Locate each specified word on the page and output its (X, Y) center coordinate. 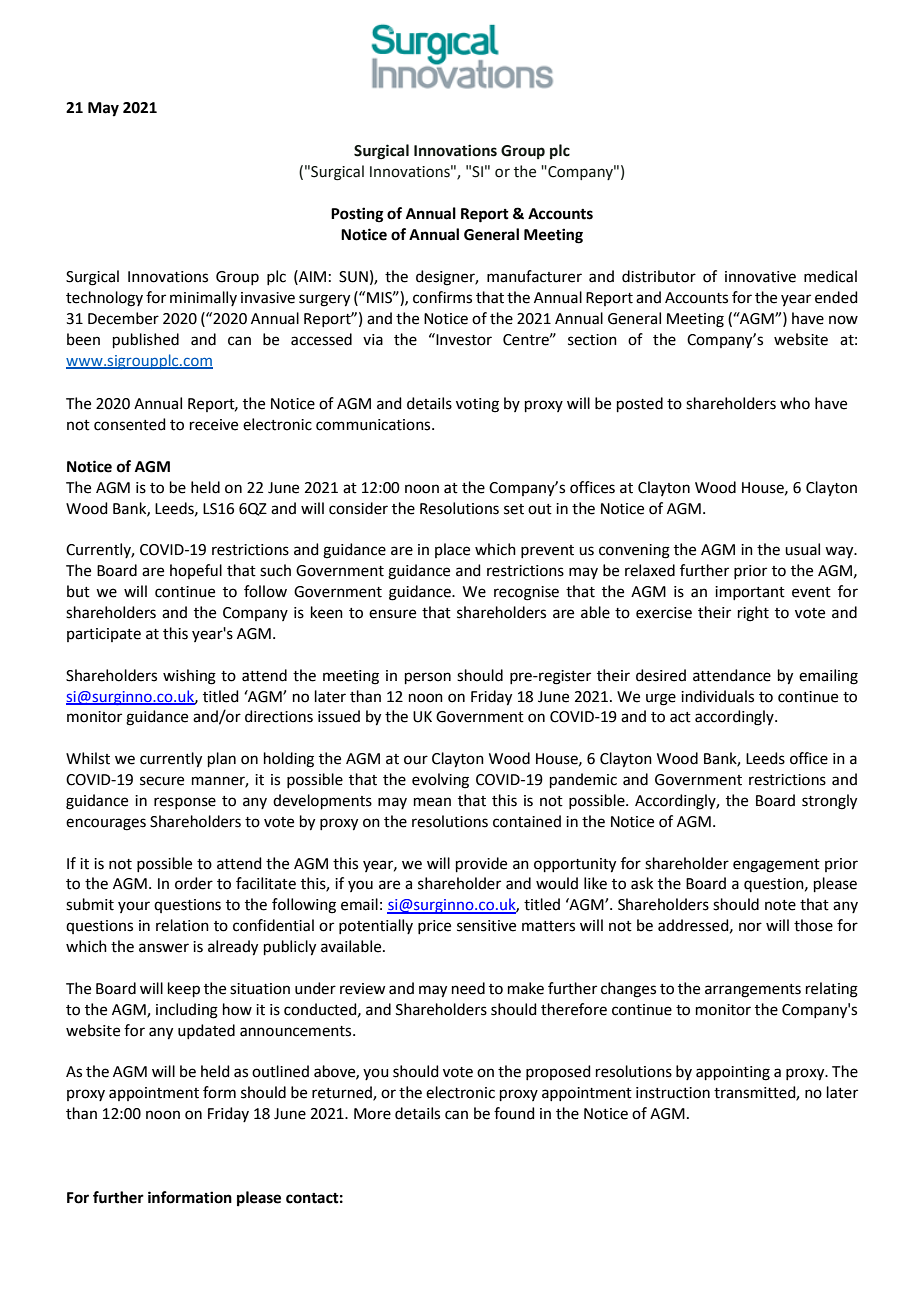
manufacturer (534, 276)
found (514, 1113)
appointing (733, 1073)
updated (206, 1031)
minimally (203, 298)
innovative (760, 277)
